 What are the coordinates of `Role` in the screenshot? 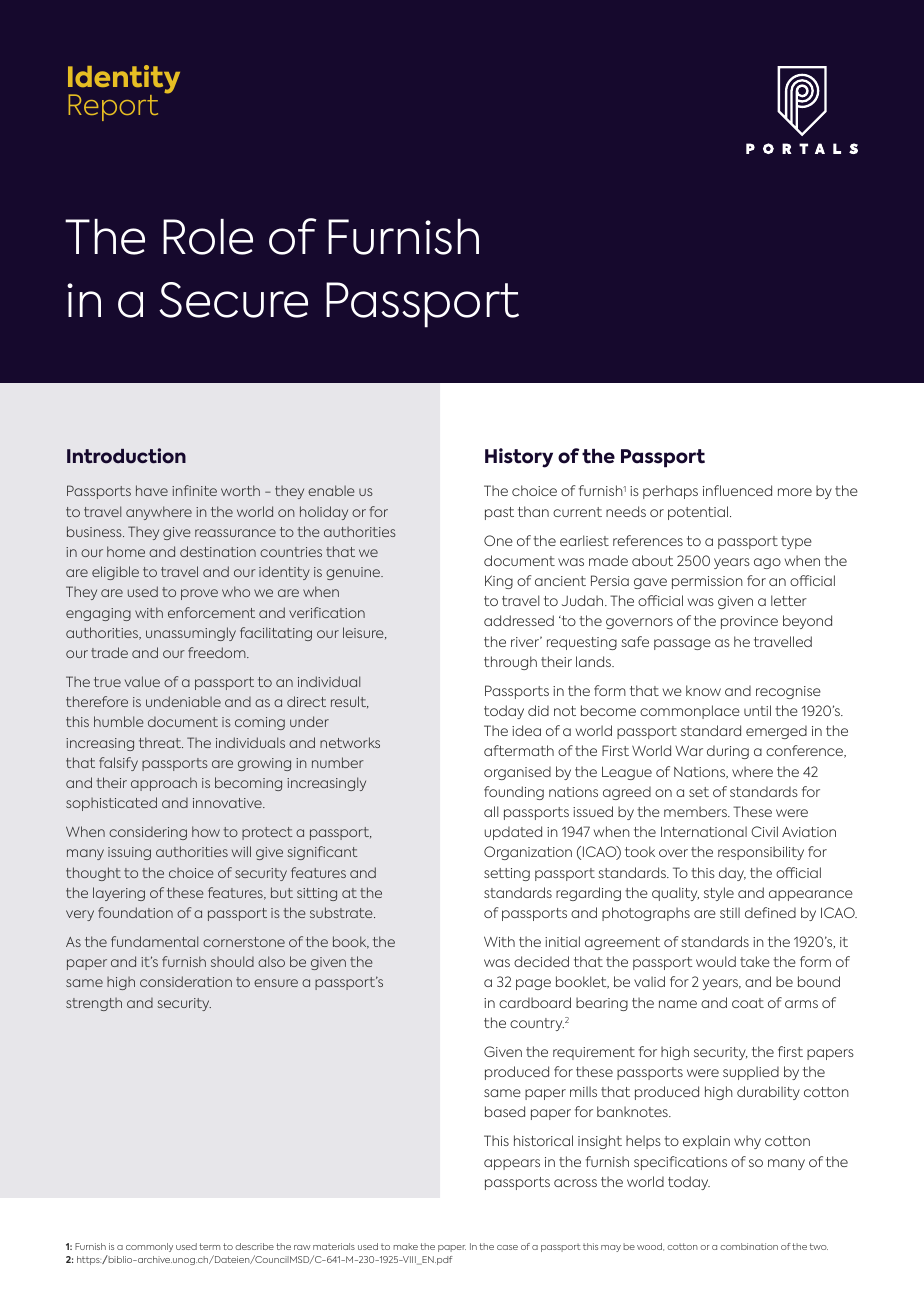 It's located at (208, 237).
